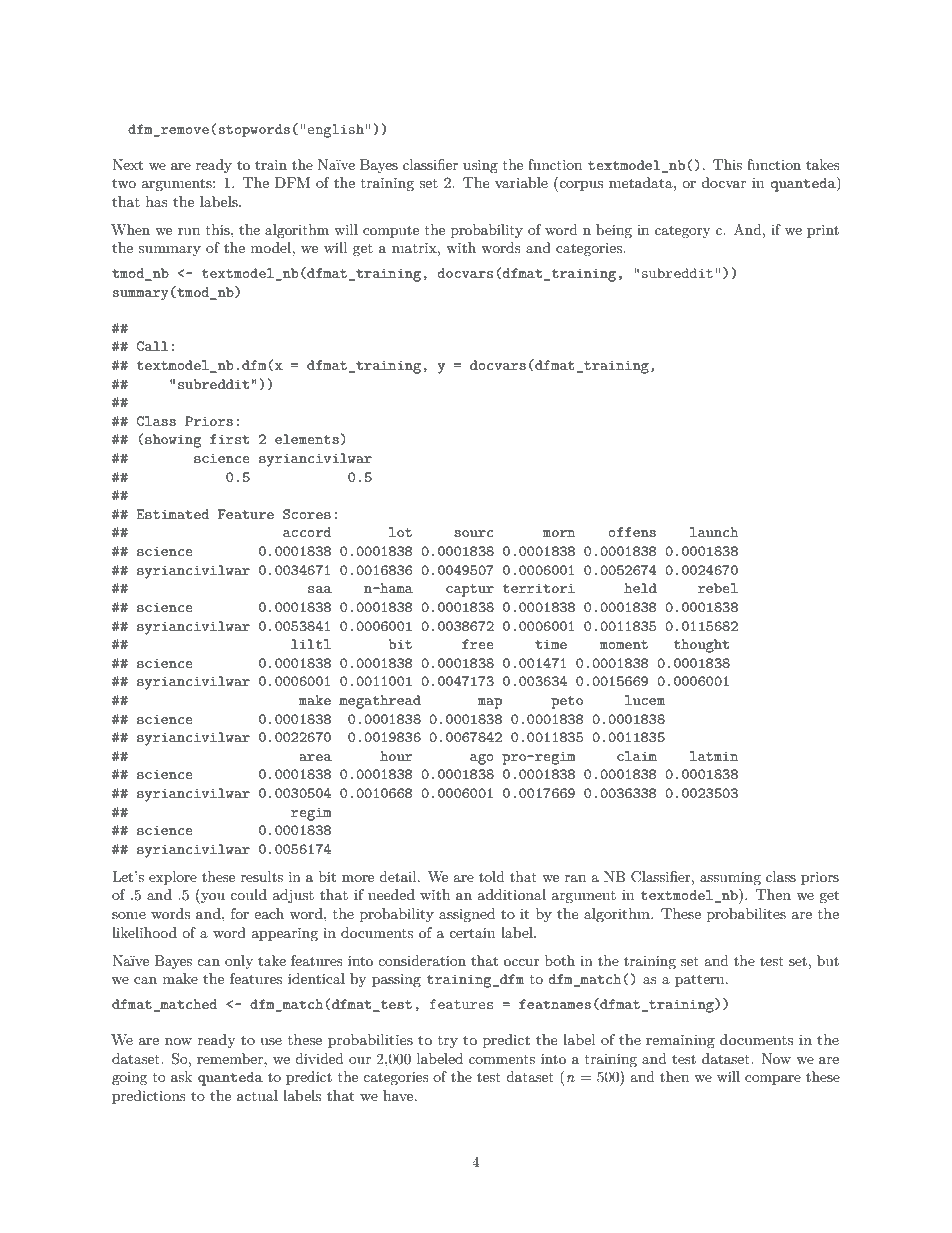 The image size is (952, 1233). I want to click on launch, so click(714, 532).
